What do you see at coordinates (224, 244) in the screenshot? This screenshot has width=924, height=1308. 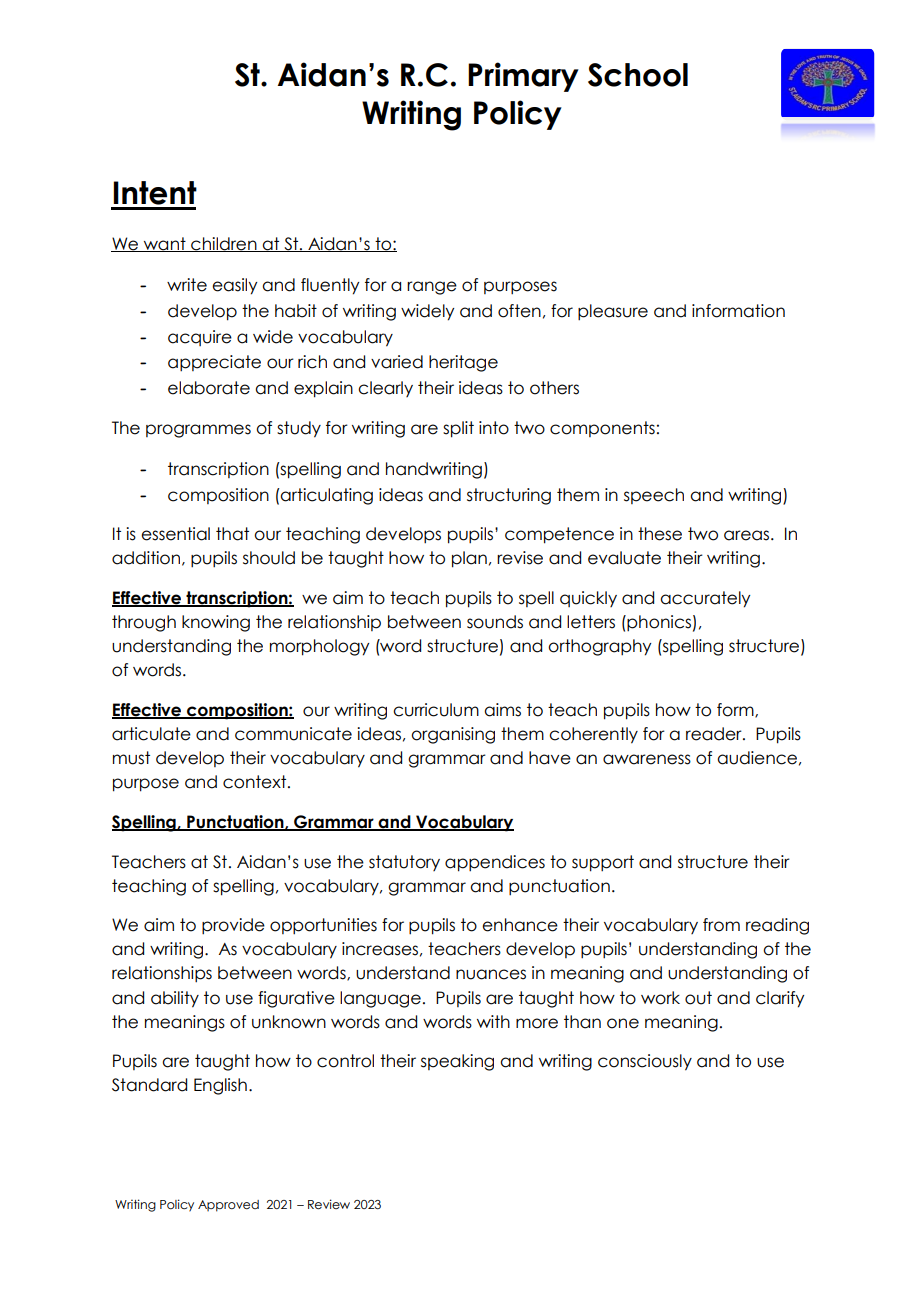 I see `children` at bounding box center [224, 244].
